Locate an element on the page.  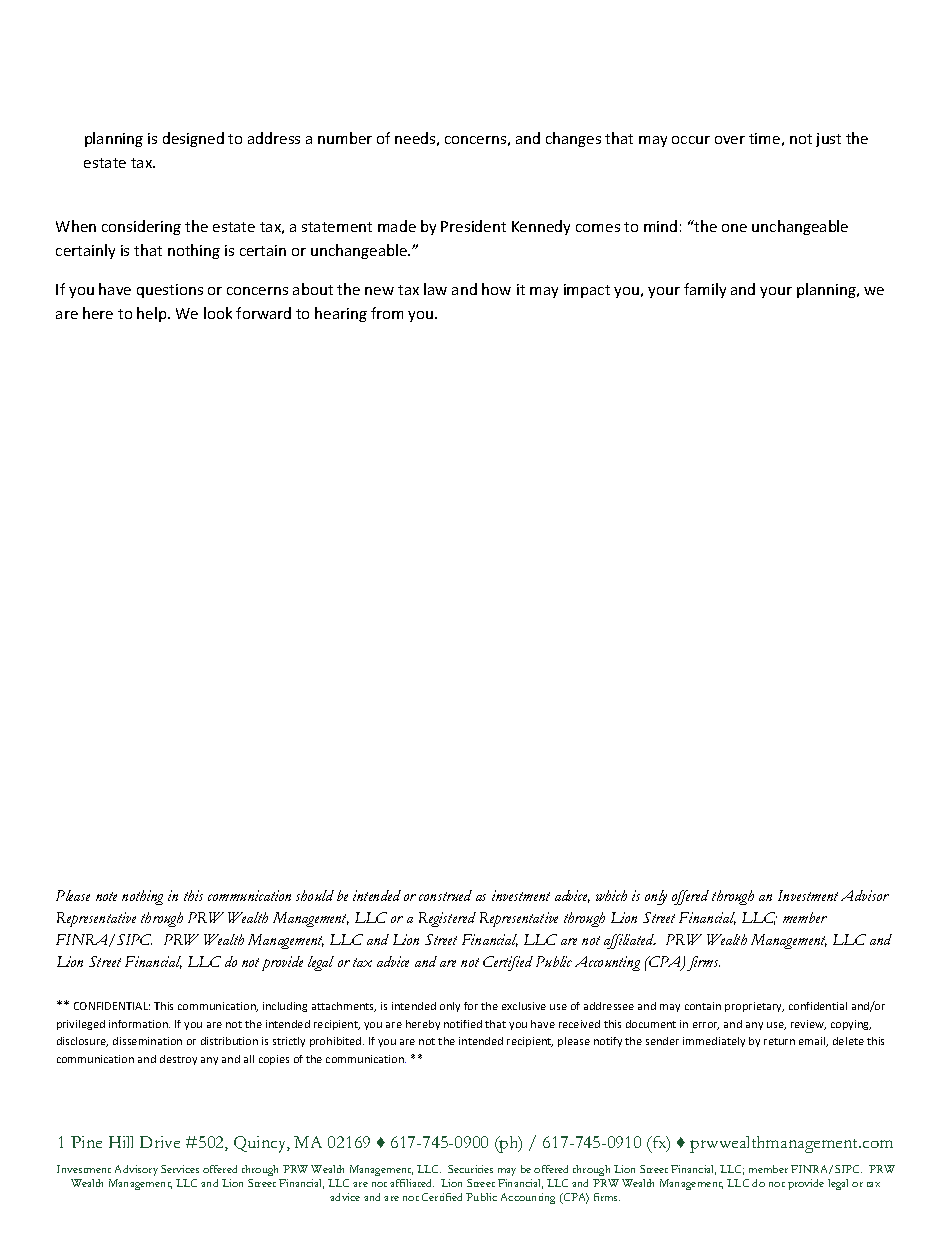
Drive is located at coordinates (160, 1142).
